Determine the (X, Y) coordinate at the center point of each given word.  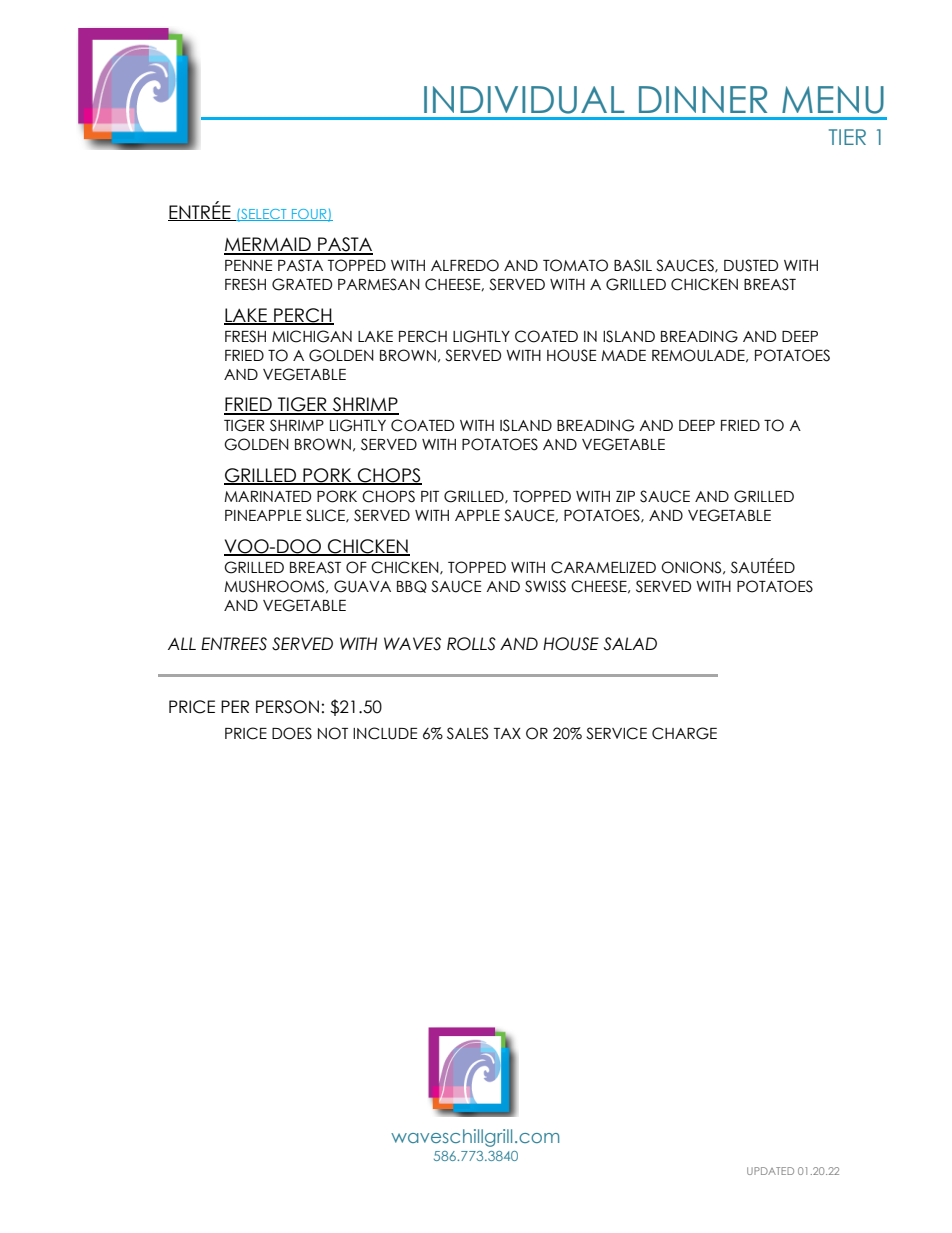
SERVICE (616, 733)
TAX (507, 733)
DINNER (703, 99)
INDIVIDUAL (524, 100)
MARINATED (267, 496)
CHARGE (684, 733)
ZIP (625, 496)
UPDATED (770, 1171)
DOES (292, 733)
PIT (430, 496)
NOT (333, 733)
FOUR (309, 215)
